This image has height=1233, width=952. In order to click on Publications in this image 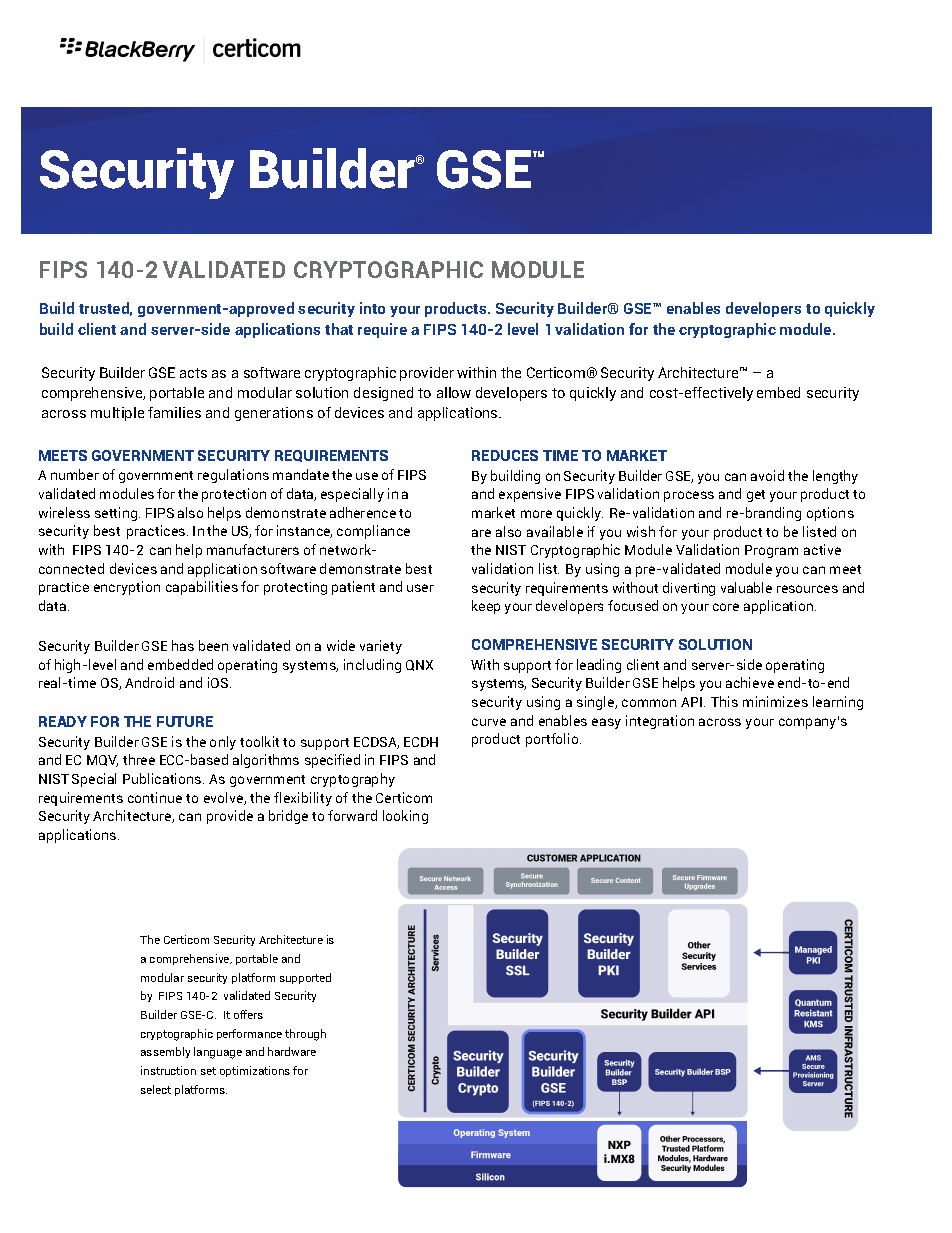, I will do `click(163, 778)`.
